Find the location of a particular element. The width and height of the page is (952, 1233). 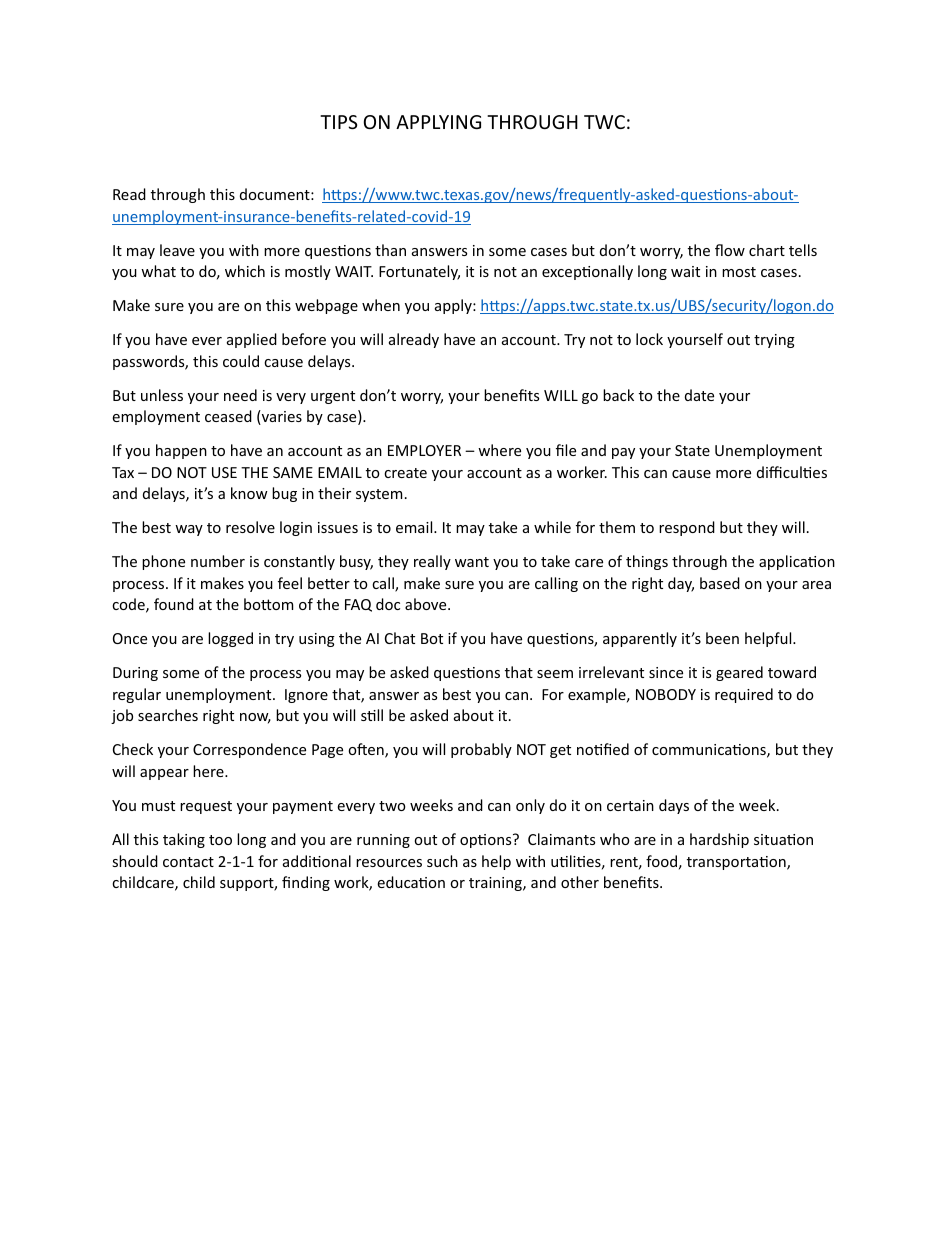

TIPS is located at coordinates (338, 122).
